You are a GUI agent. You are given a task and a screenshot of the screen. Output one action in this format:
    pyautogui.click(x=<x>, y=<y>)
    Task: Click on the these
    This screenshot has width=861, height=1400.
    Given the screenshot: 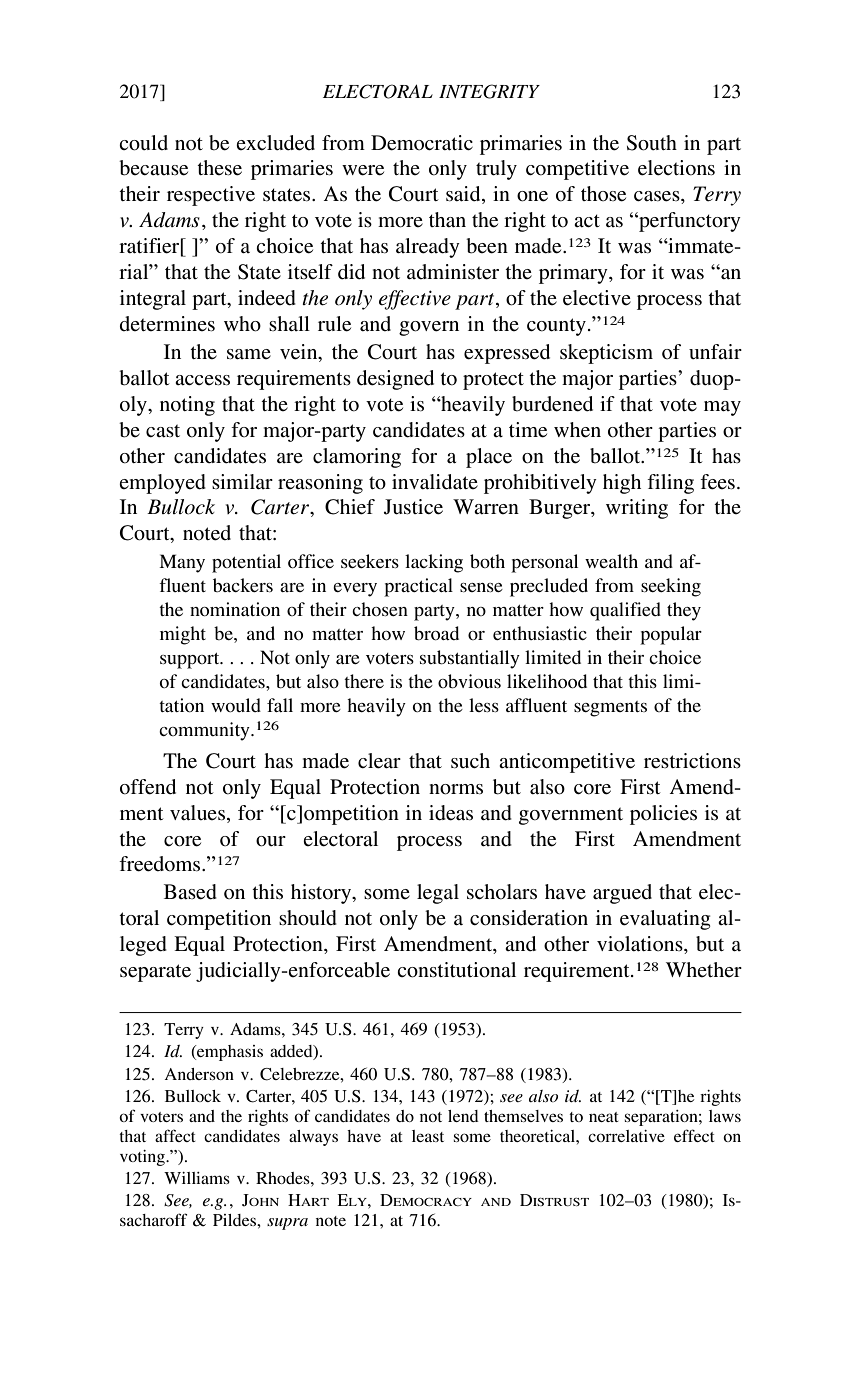 What is the action you would take?
    pyautogui.click(x=219, y=168)
